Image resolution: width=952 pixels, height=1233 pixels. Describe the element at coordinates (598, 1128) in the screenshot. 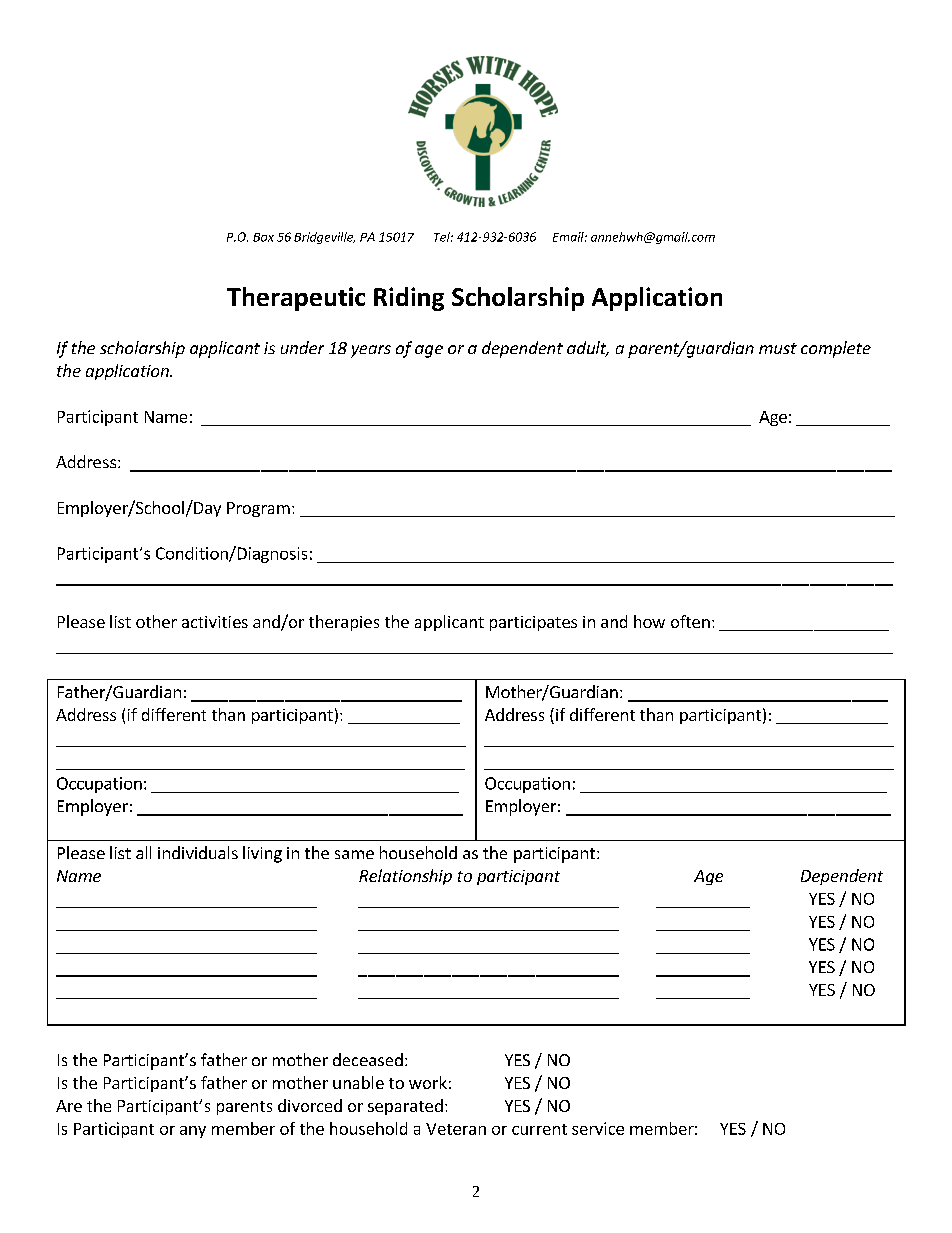

I see `service` at that location.
